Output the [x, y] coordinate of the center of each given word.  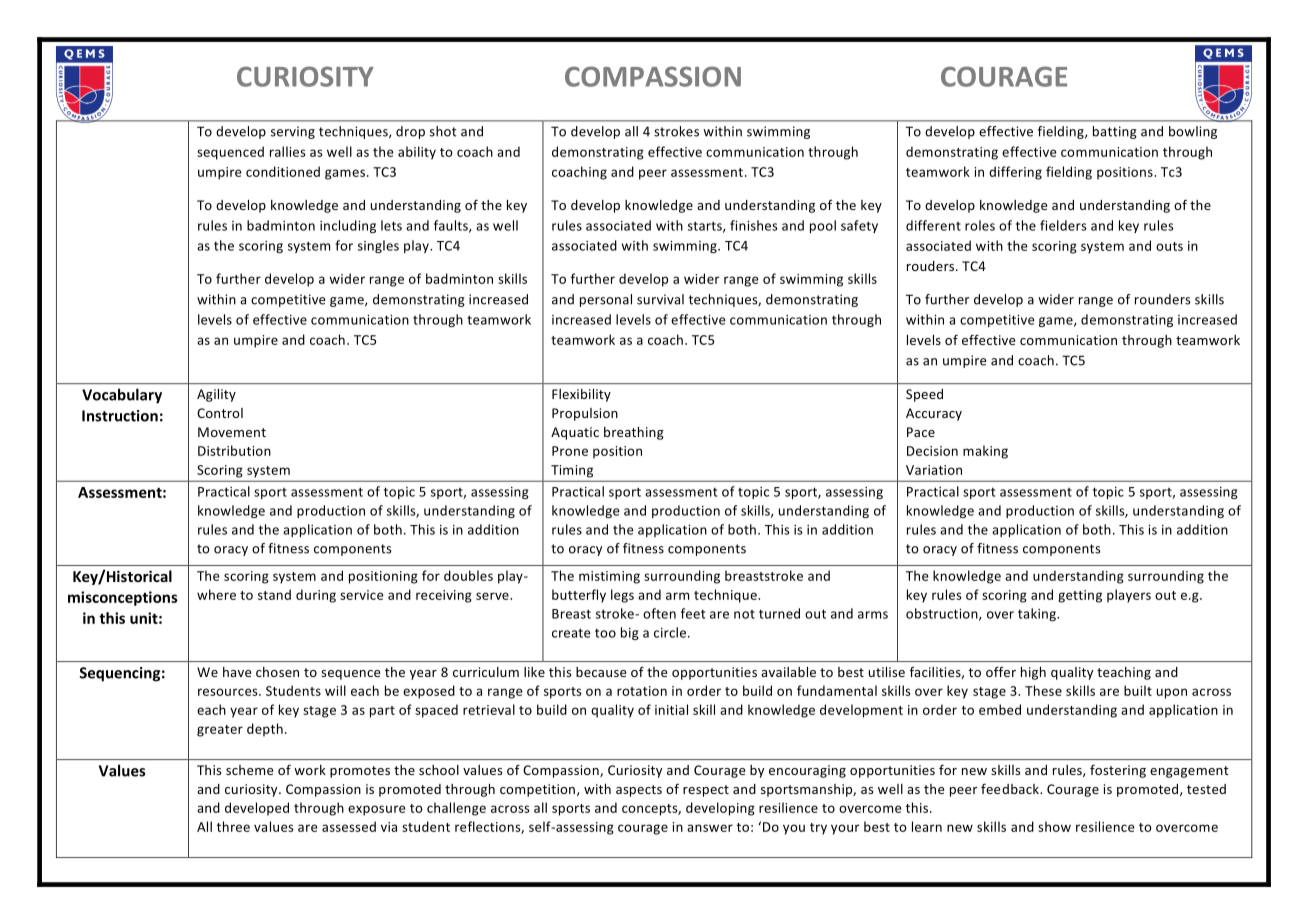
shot [443, 131]
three [233, 826]
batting [1115, 132]
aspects [639, 791]
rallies [288, 151]
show [1054, 826]
